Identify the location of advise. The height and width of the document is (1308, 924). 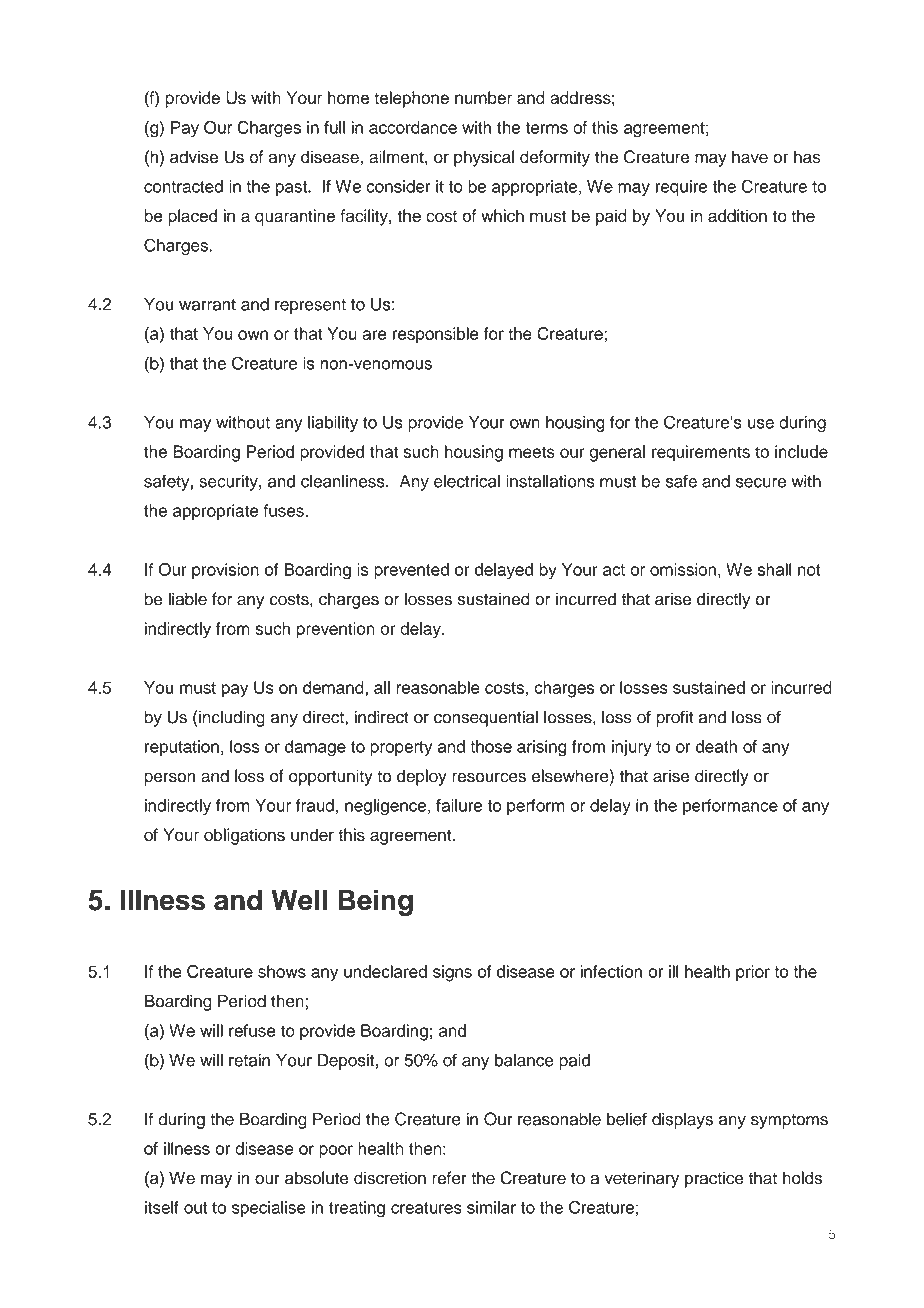
(194, 157).
